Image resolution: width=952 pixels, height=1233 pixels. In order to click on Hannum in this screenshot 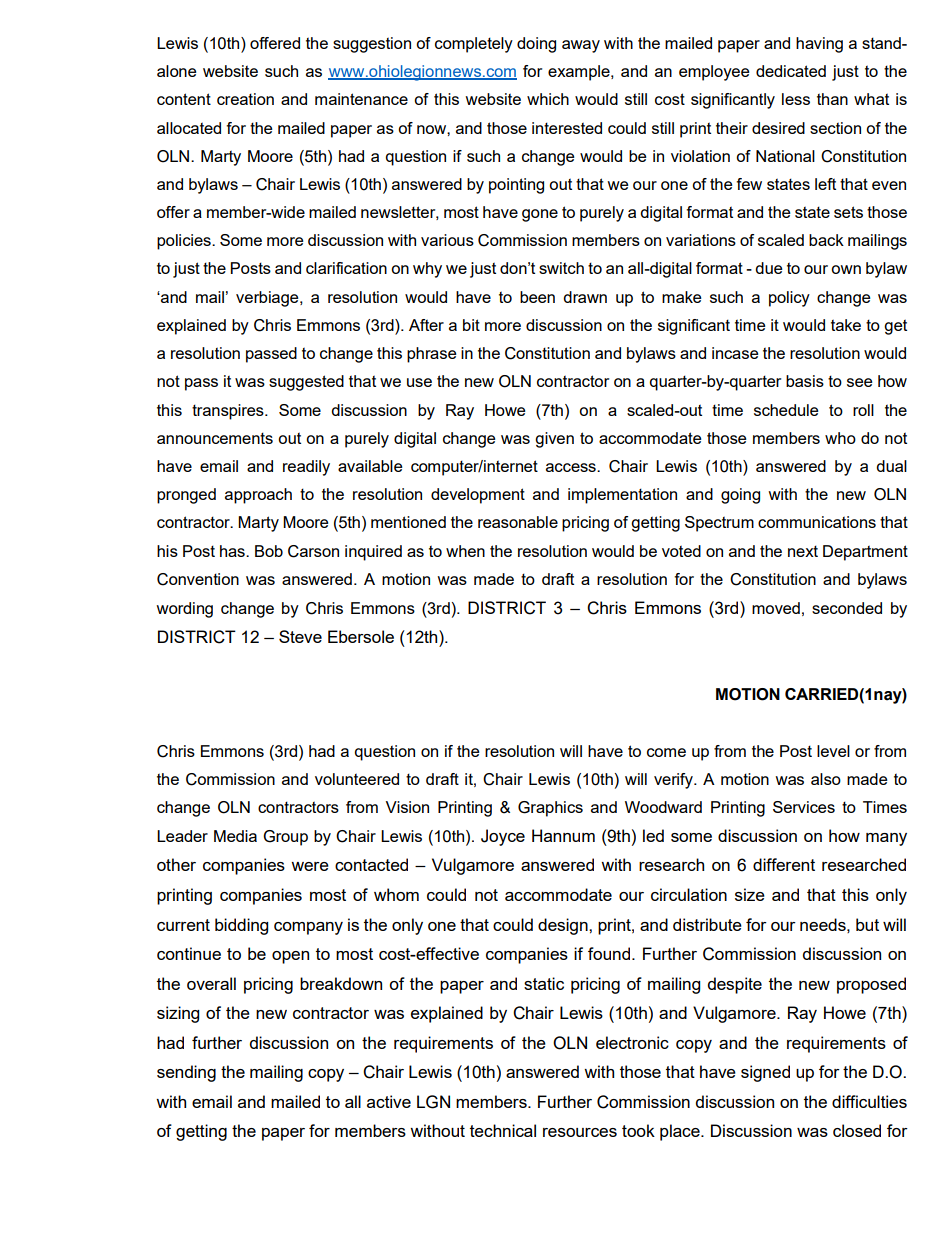, I will do `click(563, 835)`.
